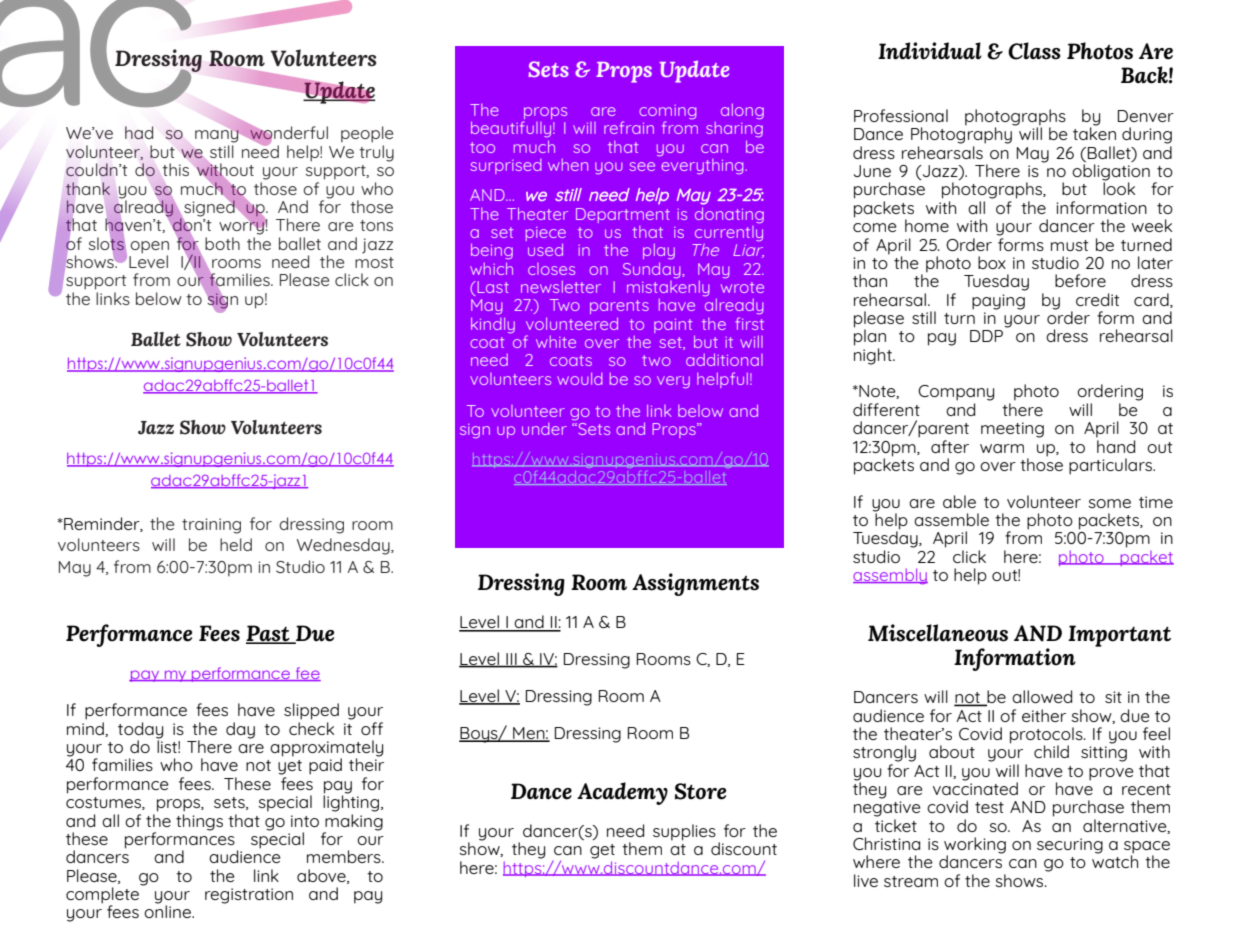 The image size is (1233, 952). What do you see at coordinates (249, 896) in the image?
I see `registration` at bounding box center [249, 896].
